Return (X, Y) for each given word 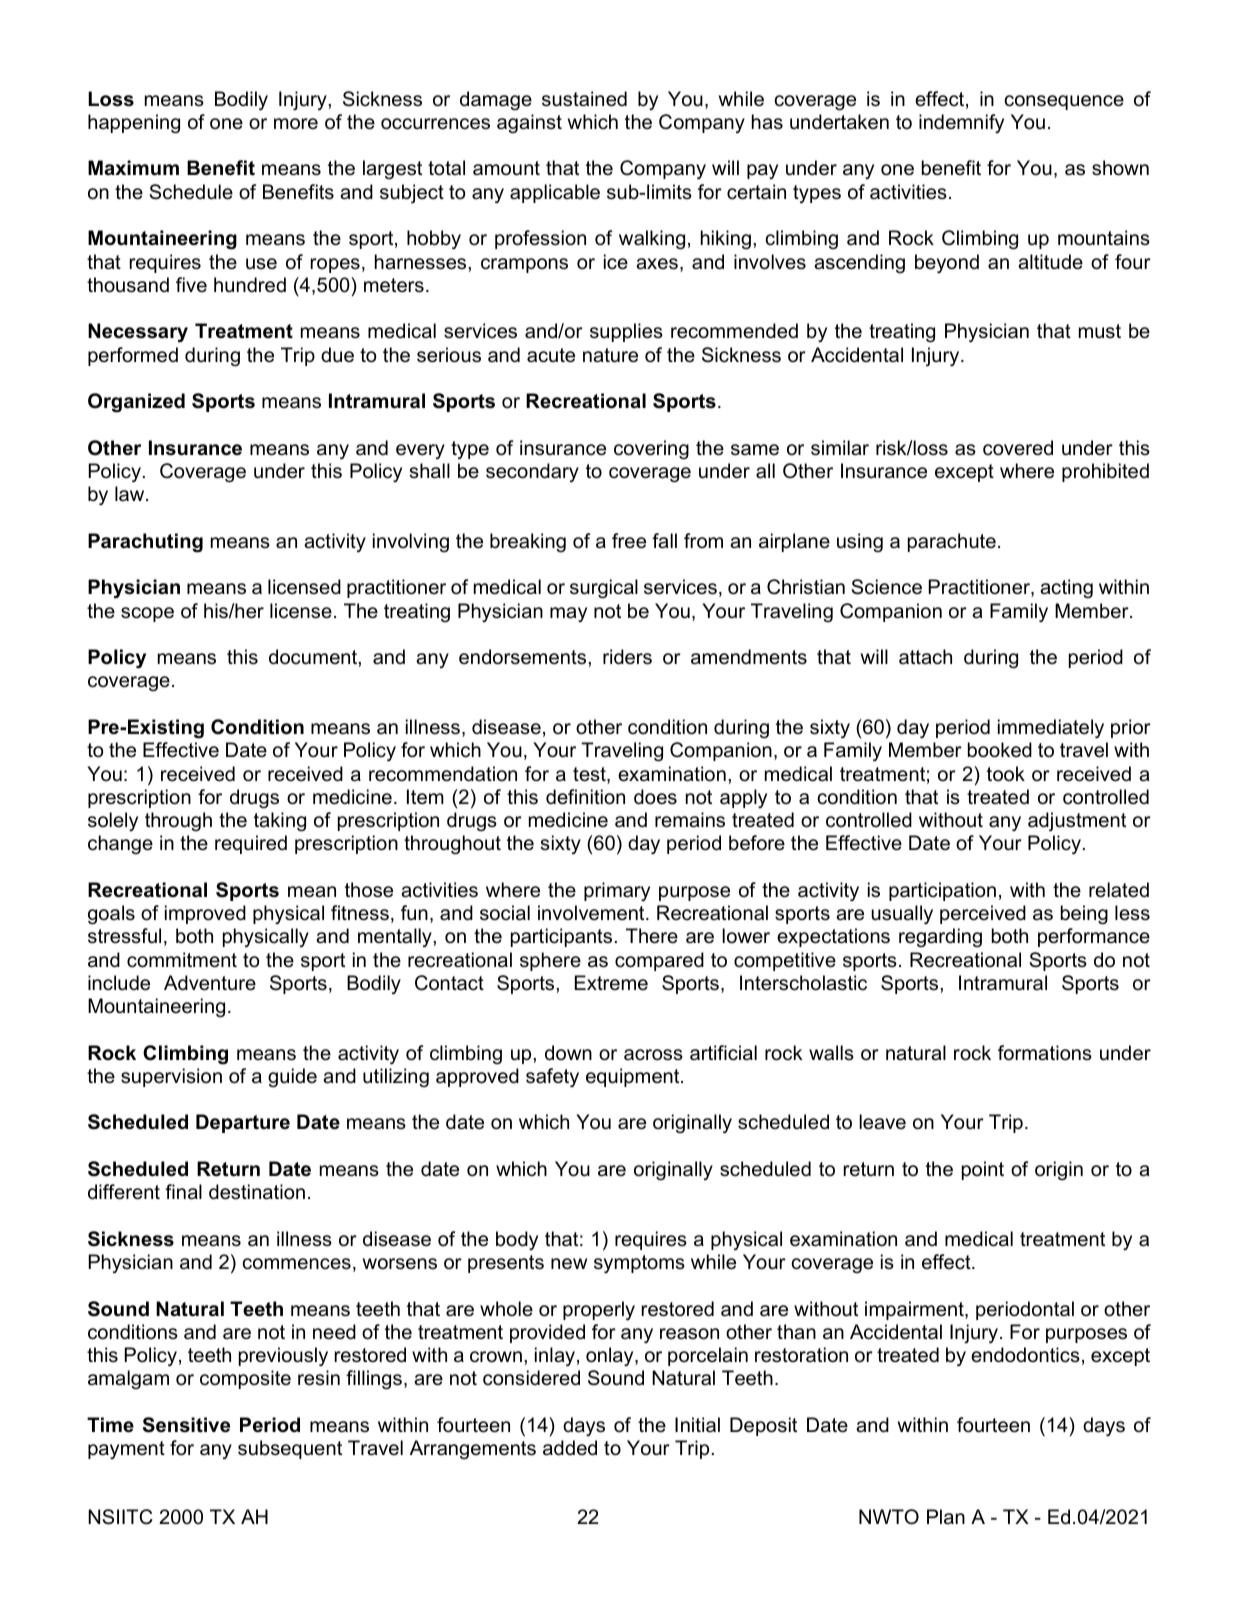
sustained (584, 99)
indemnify (961, 123)
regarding (940, 938)
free (629, 541)
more (296, 124)
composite (245, 1379)
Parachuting (145, 543)
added (570, 1448)
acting (1066, 588)
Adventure (210, 983)
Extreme (611, 983)
